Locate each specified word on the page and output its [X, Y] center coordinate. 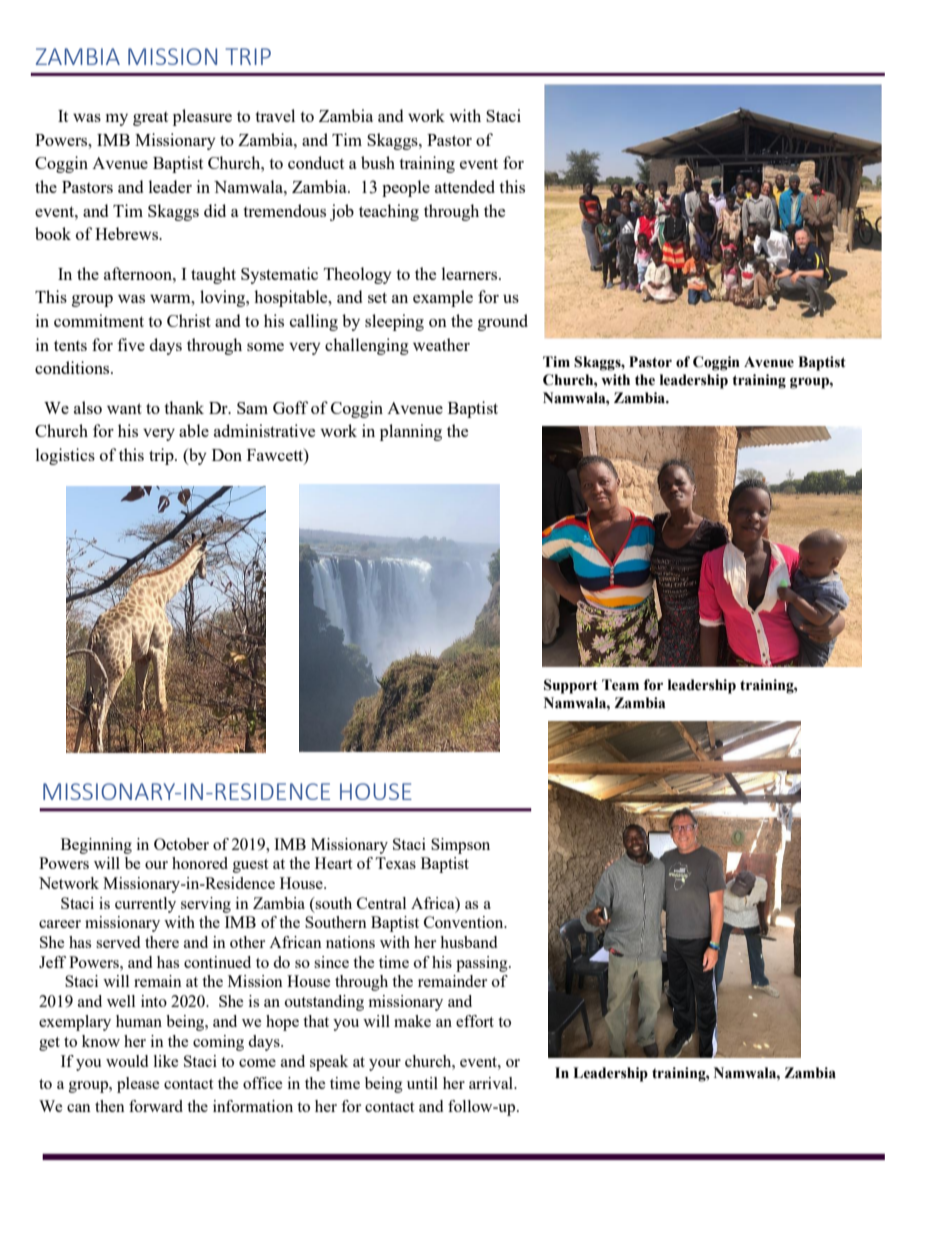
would [127, 1061]
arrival [492, 1083]
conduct [316, 162]
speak [329, 1063]
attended [465, 186]
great [150, 119]
